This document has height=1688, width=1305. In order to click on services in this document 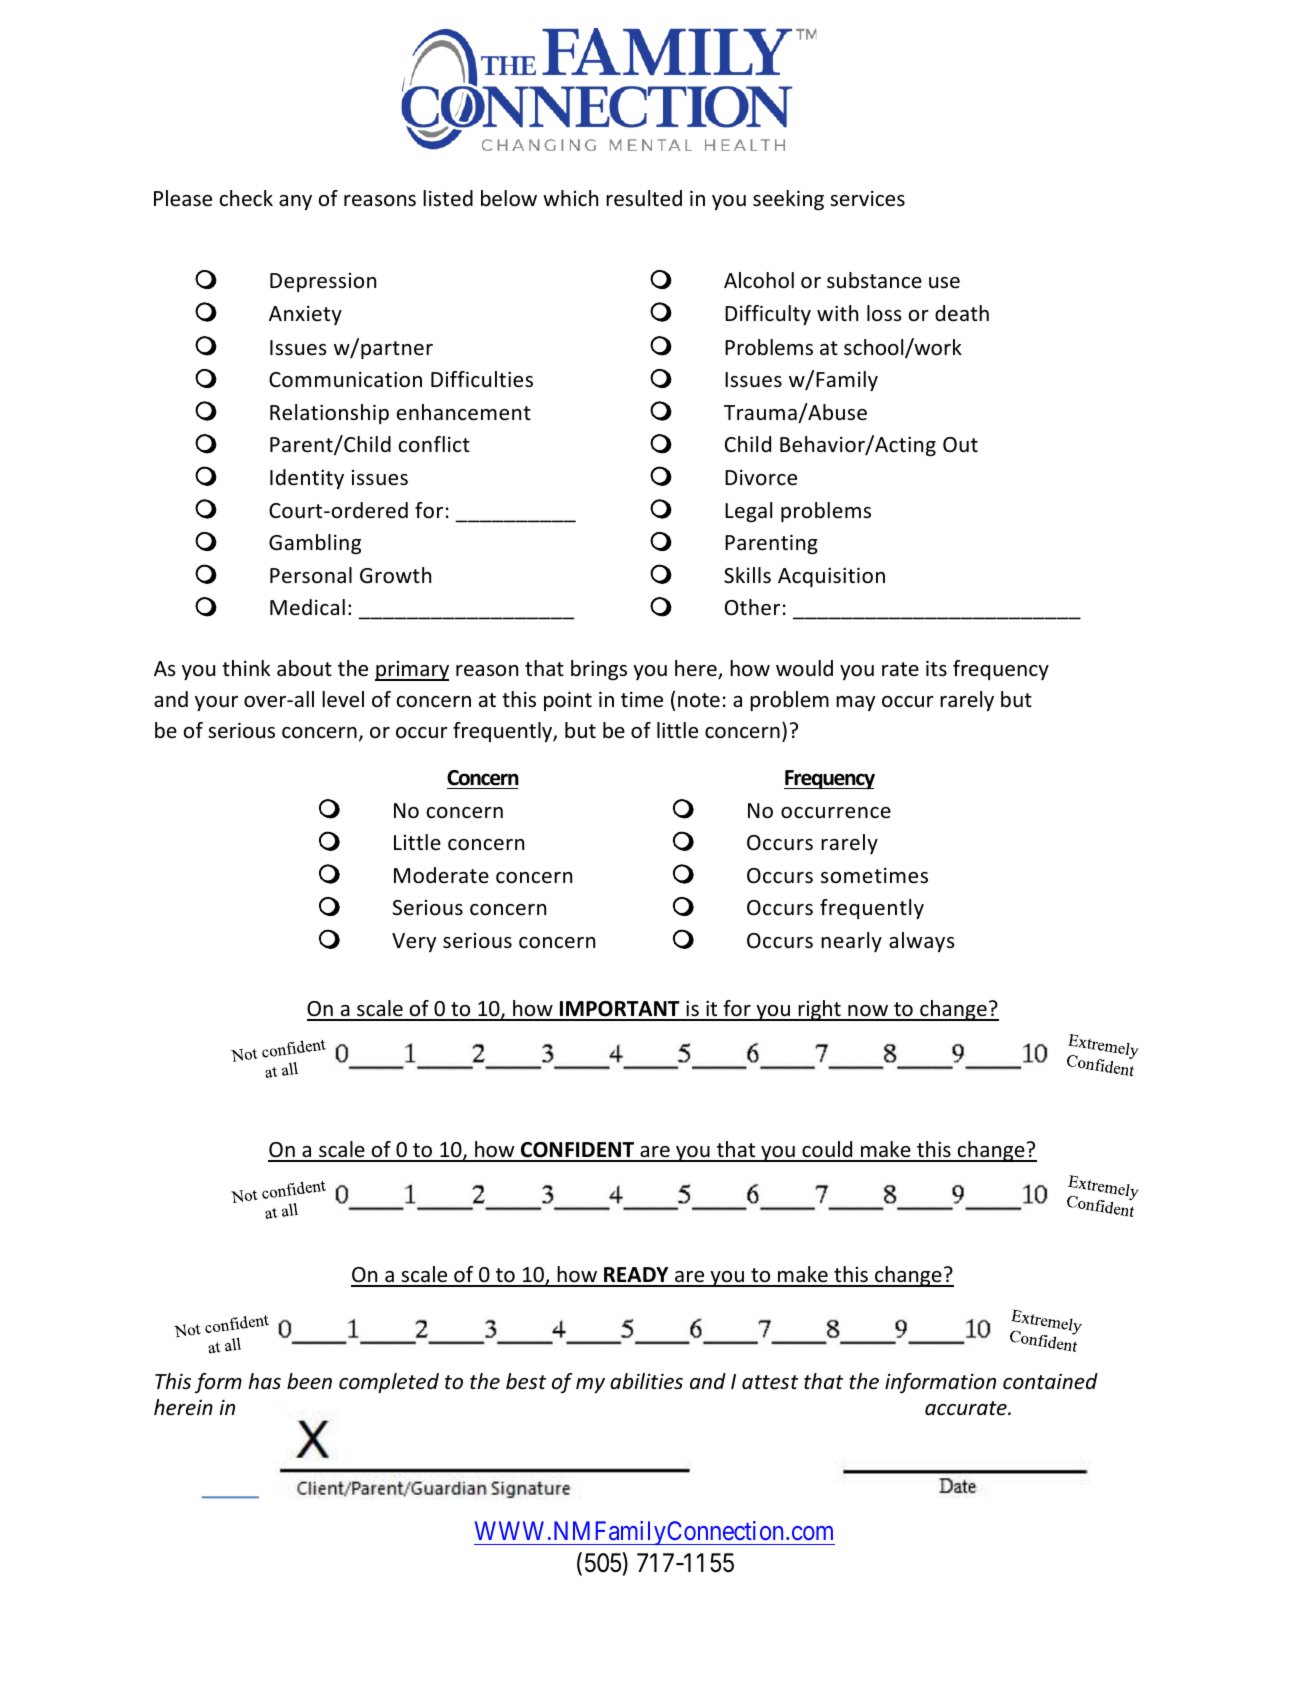, I will do `click(867, 199)`.
